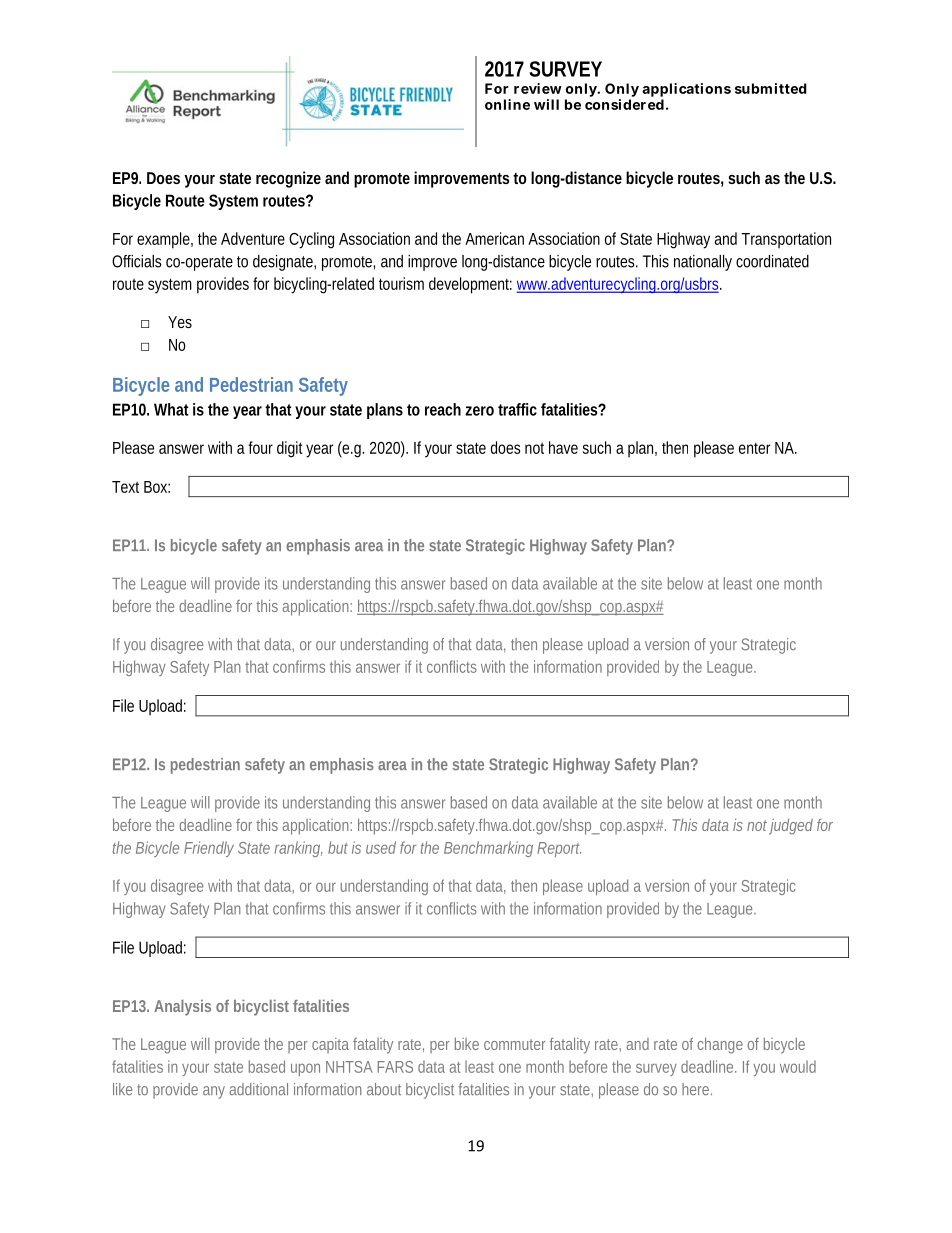 This image has width=952, height=1233. What do you see at coordinates (488, 849) in the image?
I see `Benchmarking` at bounding box center [488, 849].
